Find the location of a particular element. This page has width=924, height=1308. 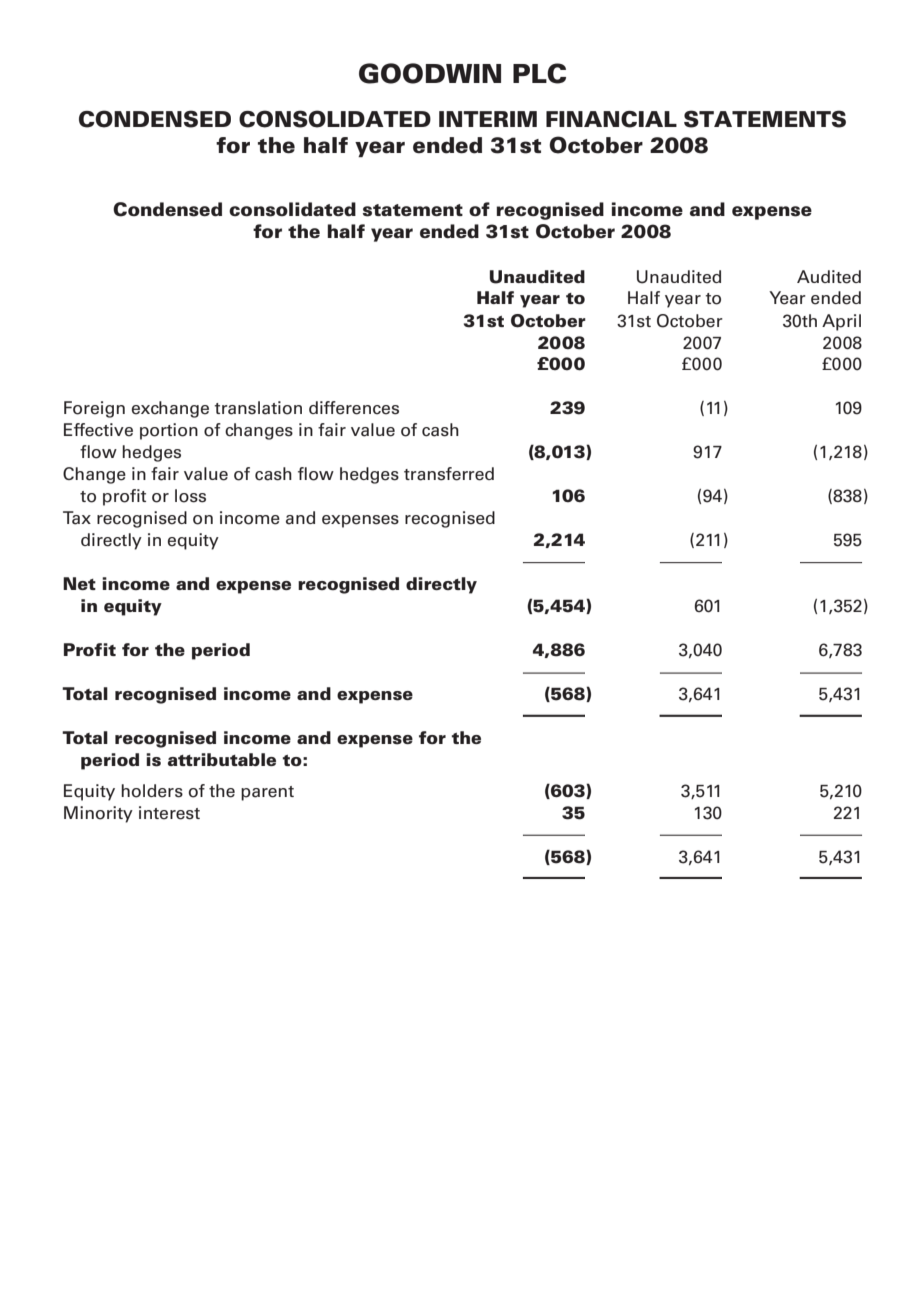

FINANCIAL is located at coordinates (611, 119).
